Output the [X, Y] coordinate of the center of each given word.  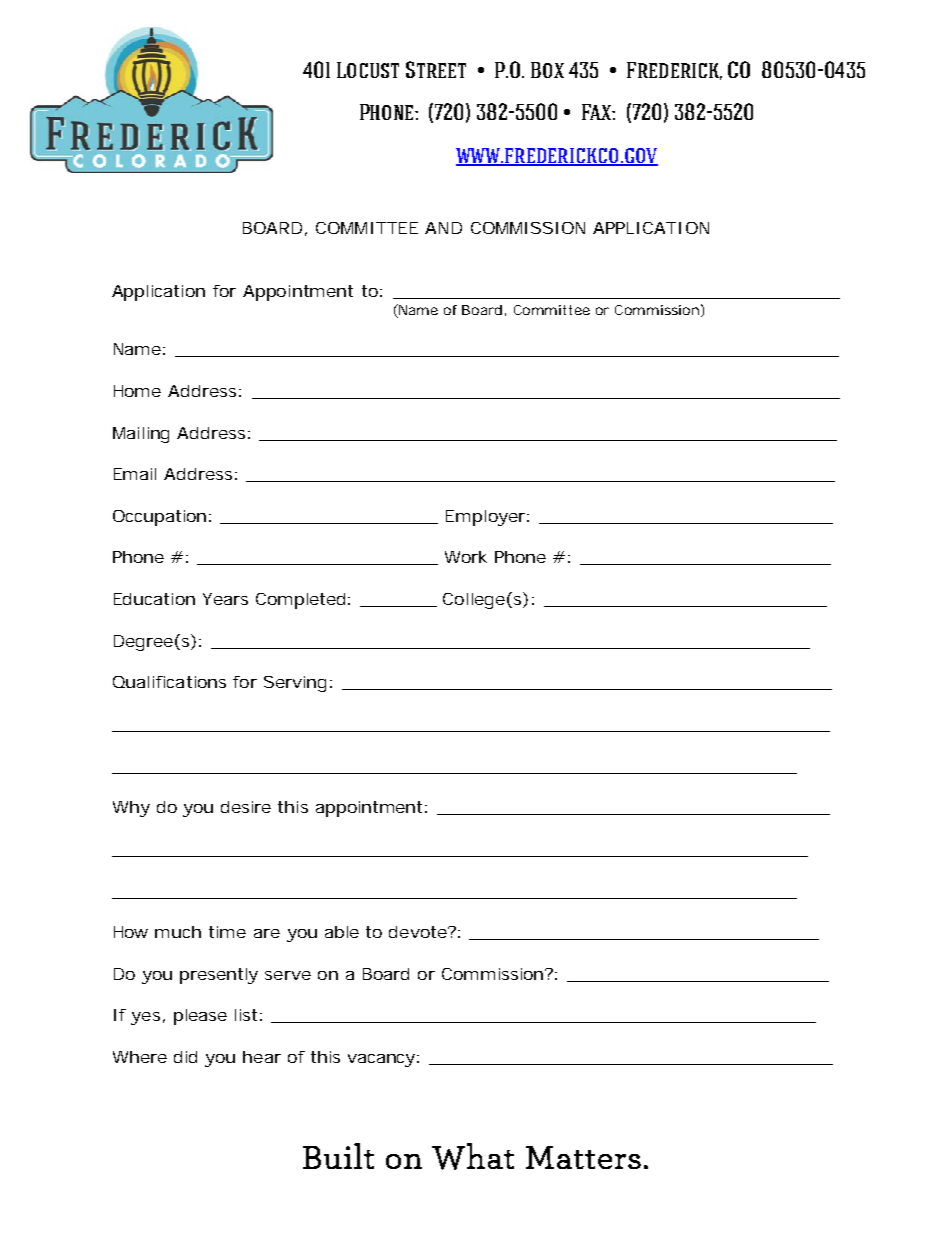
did [185, 1057]
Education [154, 599]
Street [436, 69]
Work [466, 557]
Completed [300, 601]
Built [338, 1156]
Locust [368, 70]
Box [547, 70]
